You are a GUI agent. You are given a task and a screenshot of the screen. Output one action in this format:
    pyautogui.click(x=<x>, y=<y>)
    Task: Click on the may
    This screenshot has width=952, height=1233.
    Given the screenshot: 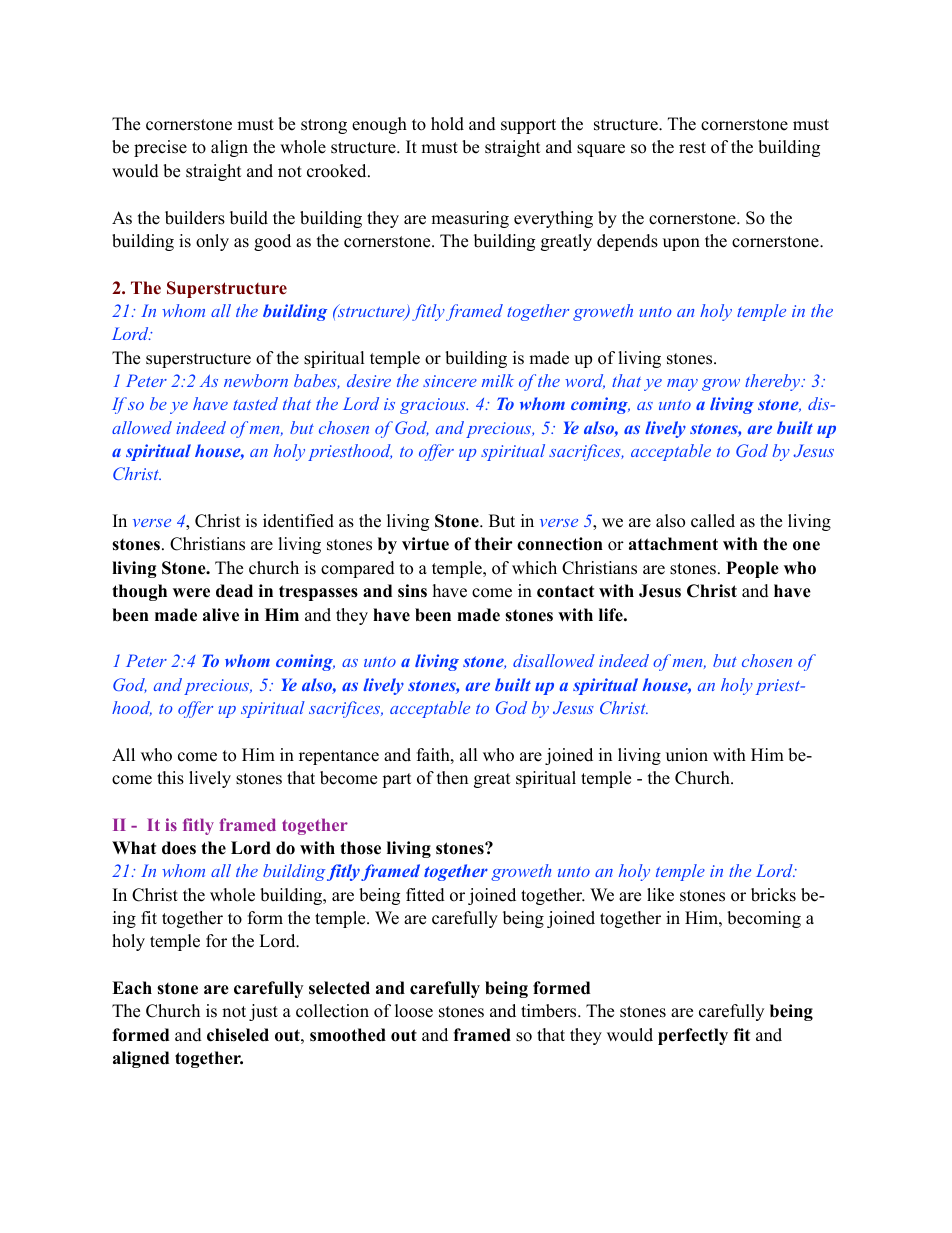 What is the action you would take?
    pyautogui.click(x=682, y=385)
